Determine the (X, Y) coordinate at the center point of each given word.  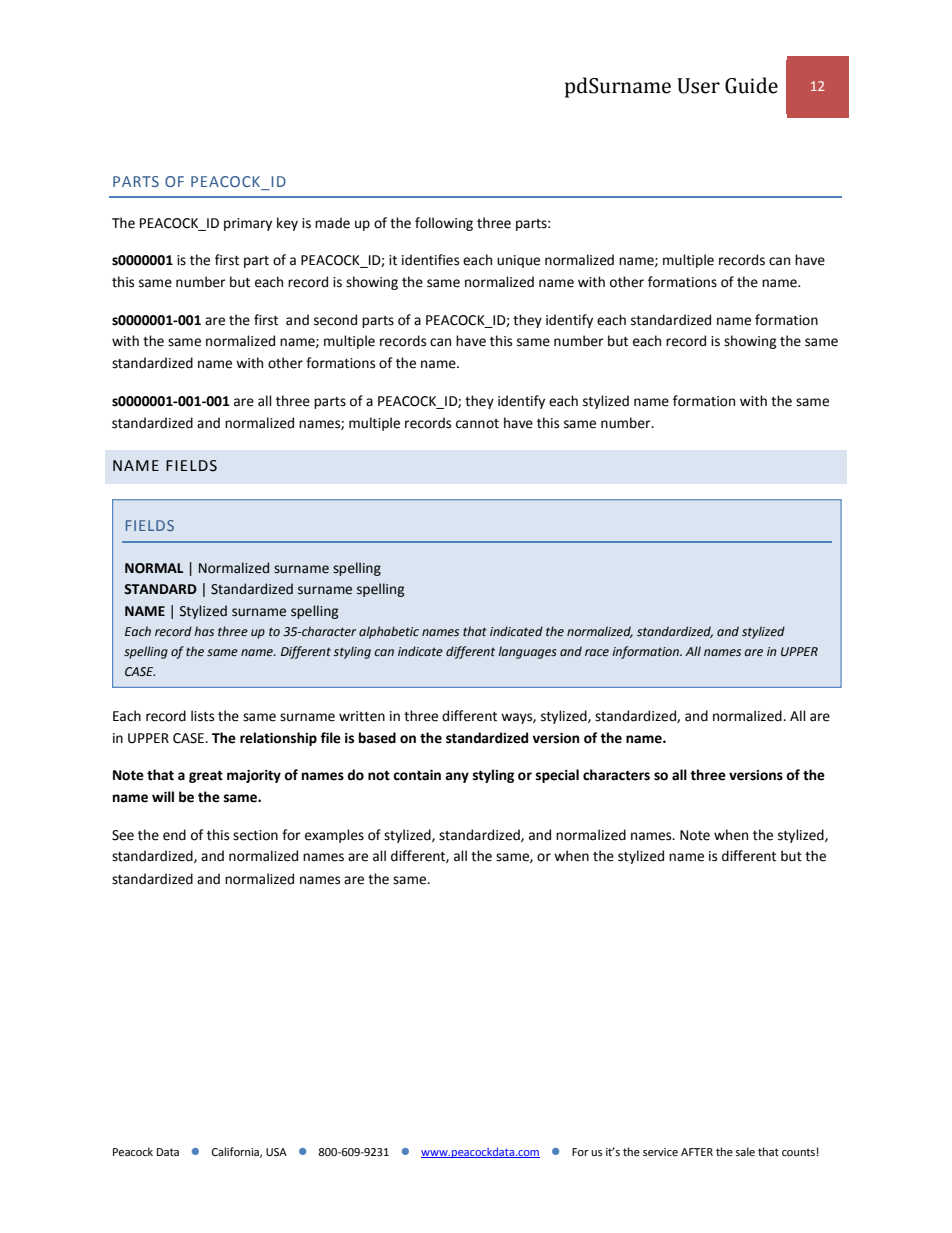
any (457, 777)
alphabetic (389, 632)
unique (518, 261)
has (204, 631)
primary (248, 224)
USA (276, 1152)
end (174, 835)
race (597, 653)
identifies (430, 260)
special (557, 776)
